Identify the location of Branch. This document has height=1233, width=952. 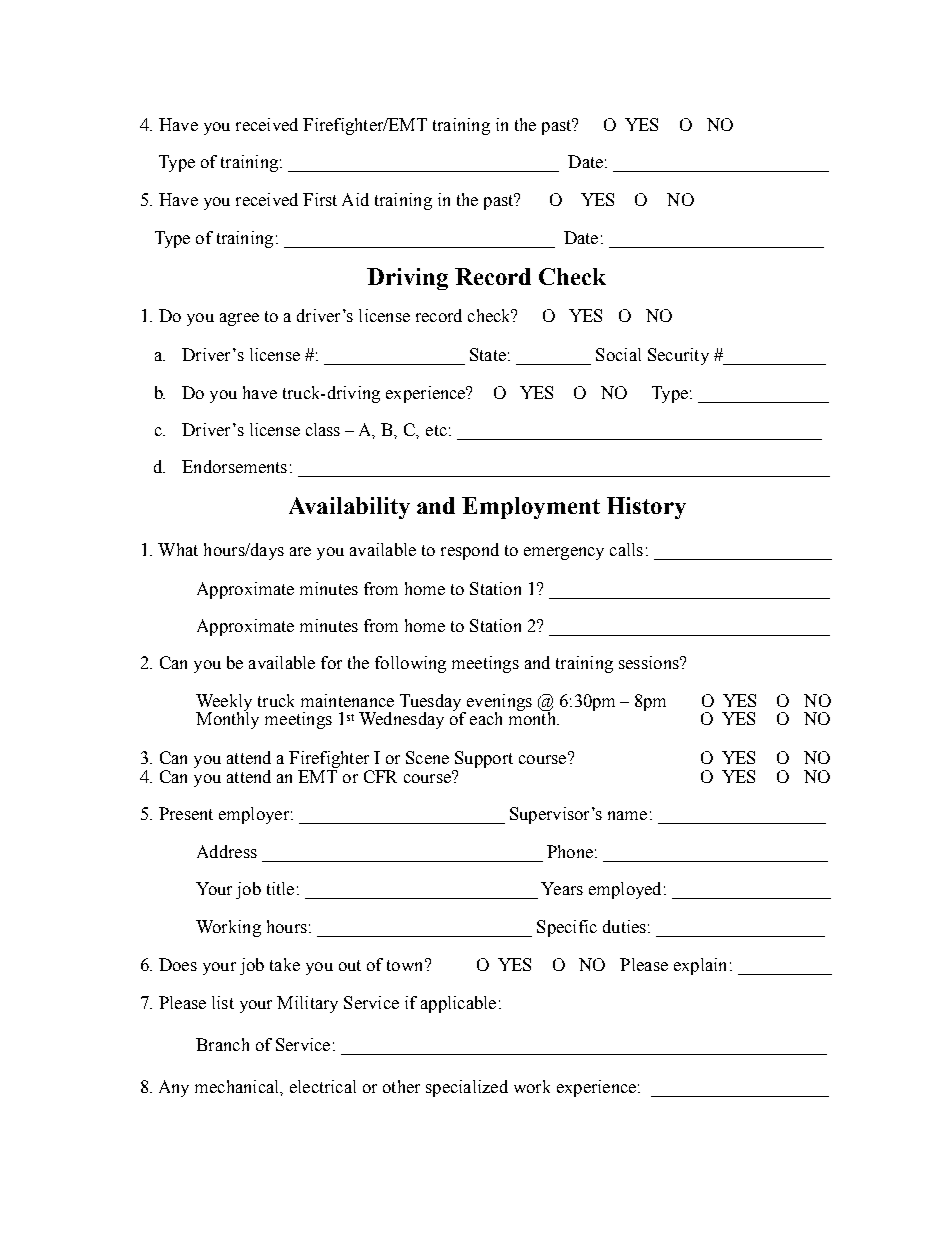
(222, 1044).
